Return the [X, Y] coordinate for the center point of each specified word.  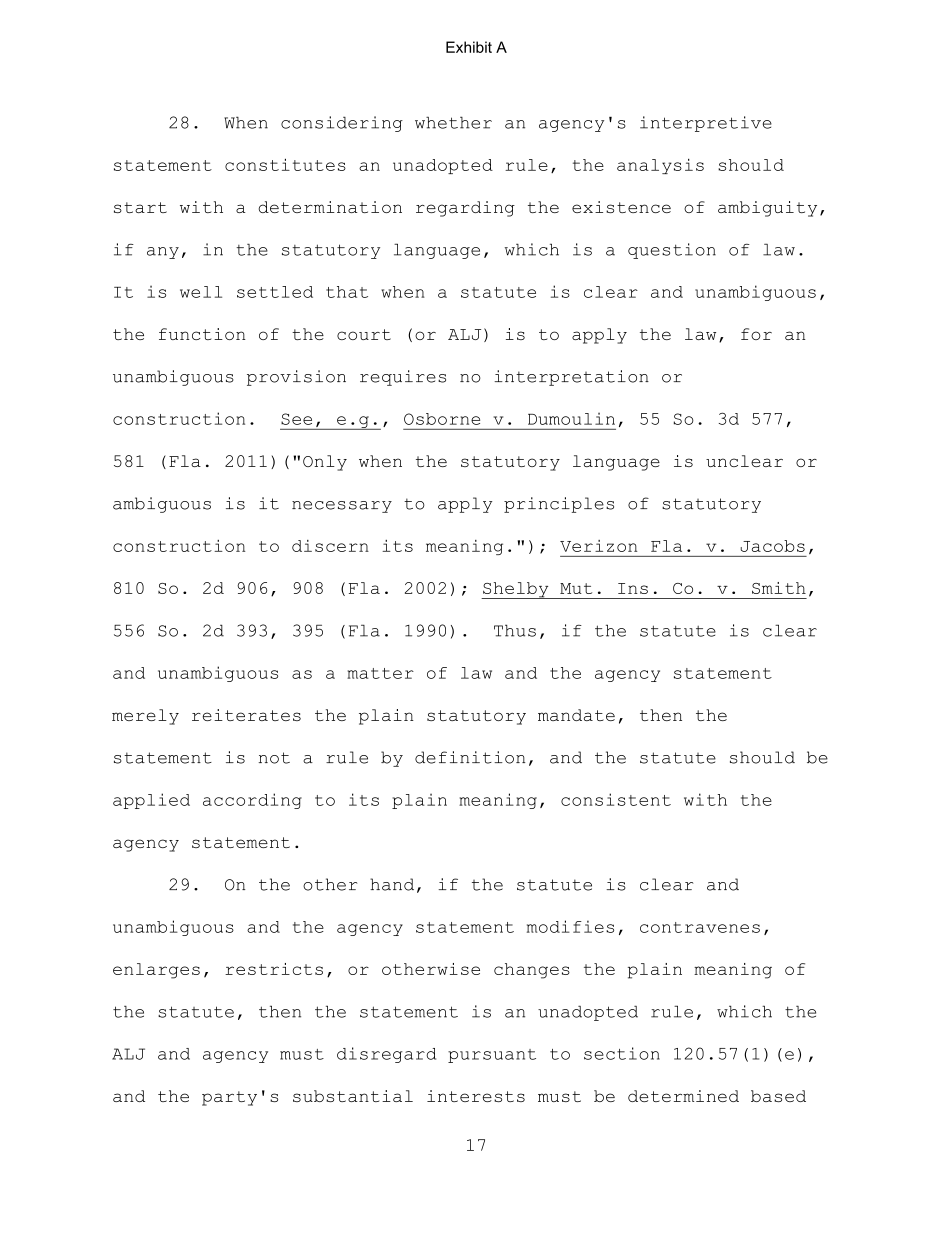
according [252, 801]
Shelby [516, 590]
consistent [616, 799]
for [756, 334]
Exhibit [469, 47]
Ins [633, 588]
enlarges [156, 971]
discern [330, 546]
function [202, 334]
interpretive [706, 124]
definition [470, 757]
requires [403, 378]
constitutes [285, 164]
